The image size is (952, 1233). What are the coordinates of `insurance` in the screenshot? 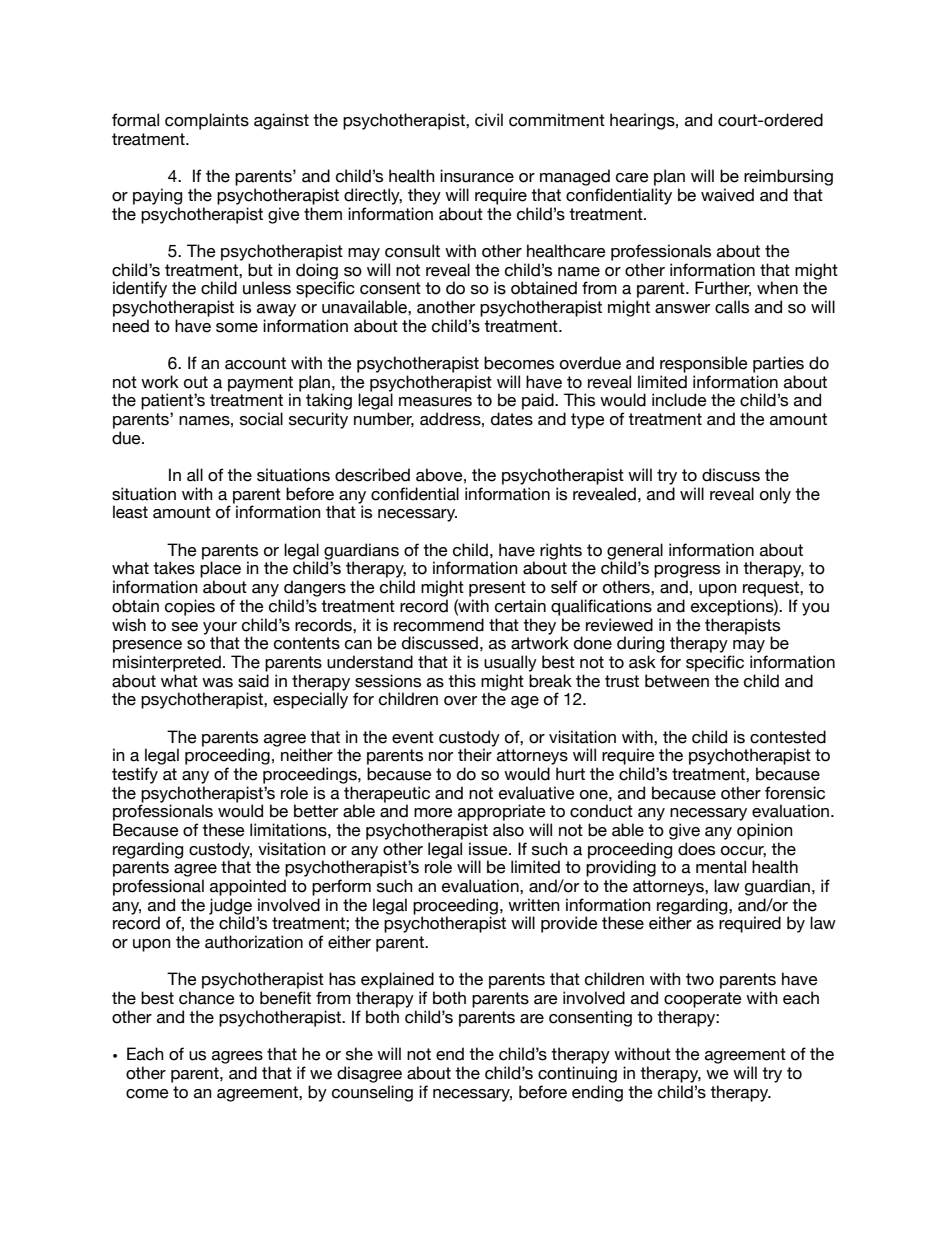 It's located at (477, 176).
